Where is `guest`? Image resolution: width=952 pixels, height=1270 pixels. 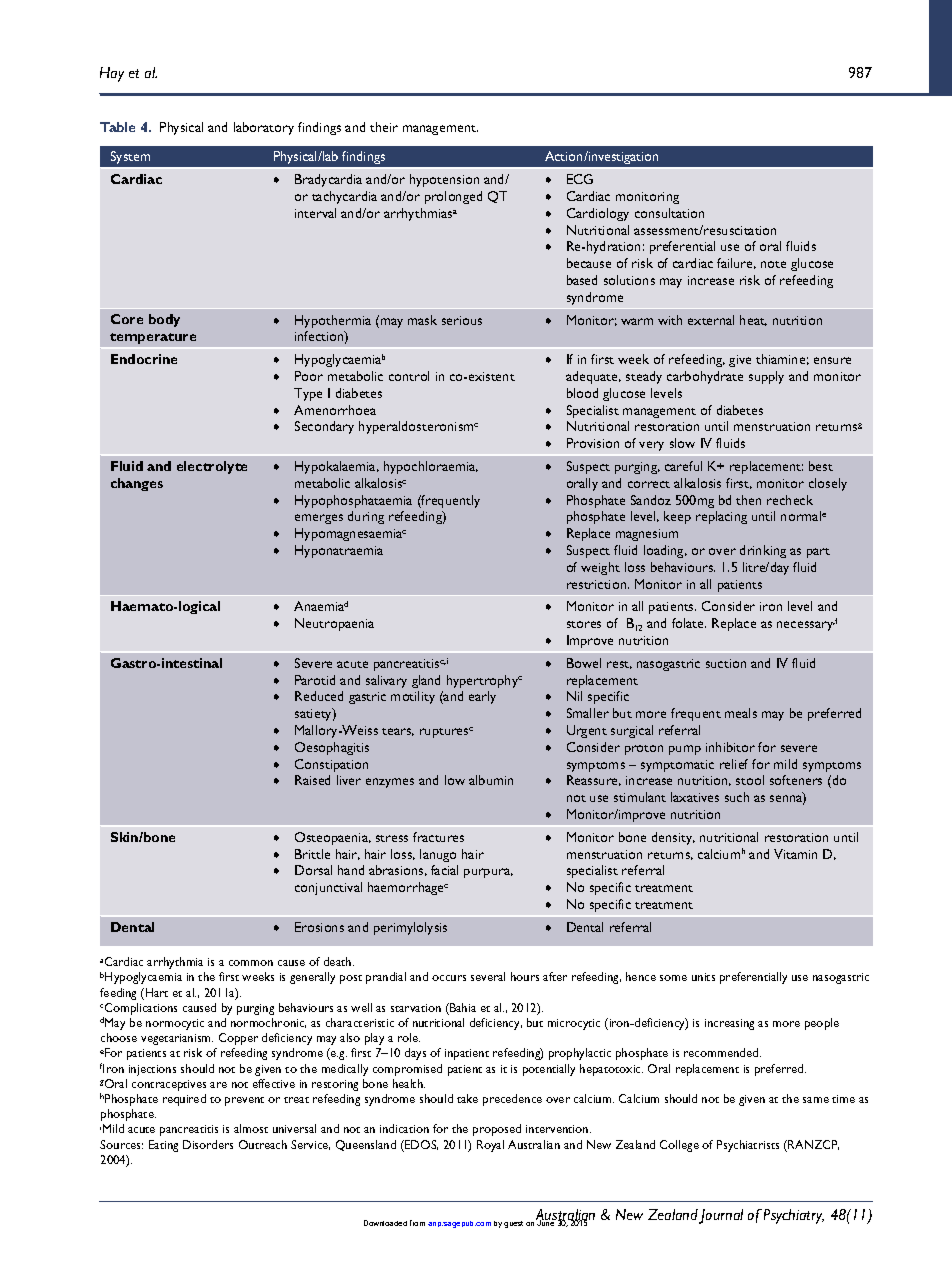 guest is located at coordinates (513, 1224).
